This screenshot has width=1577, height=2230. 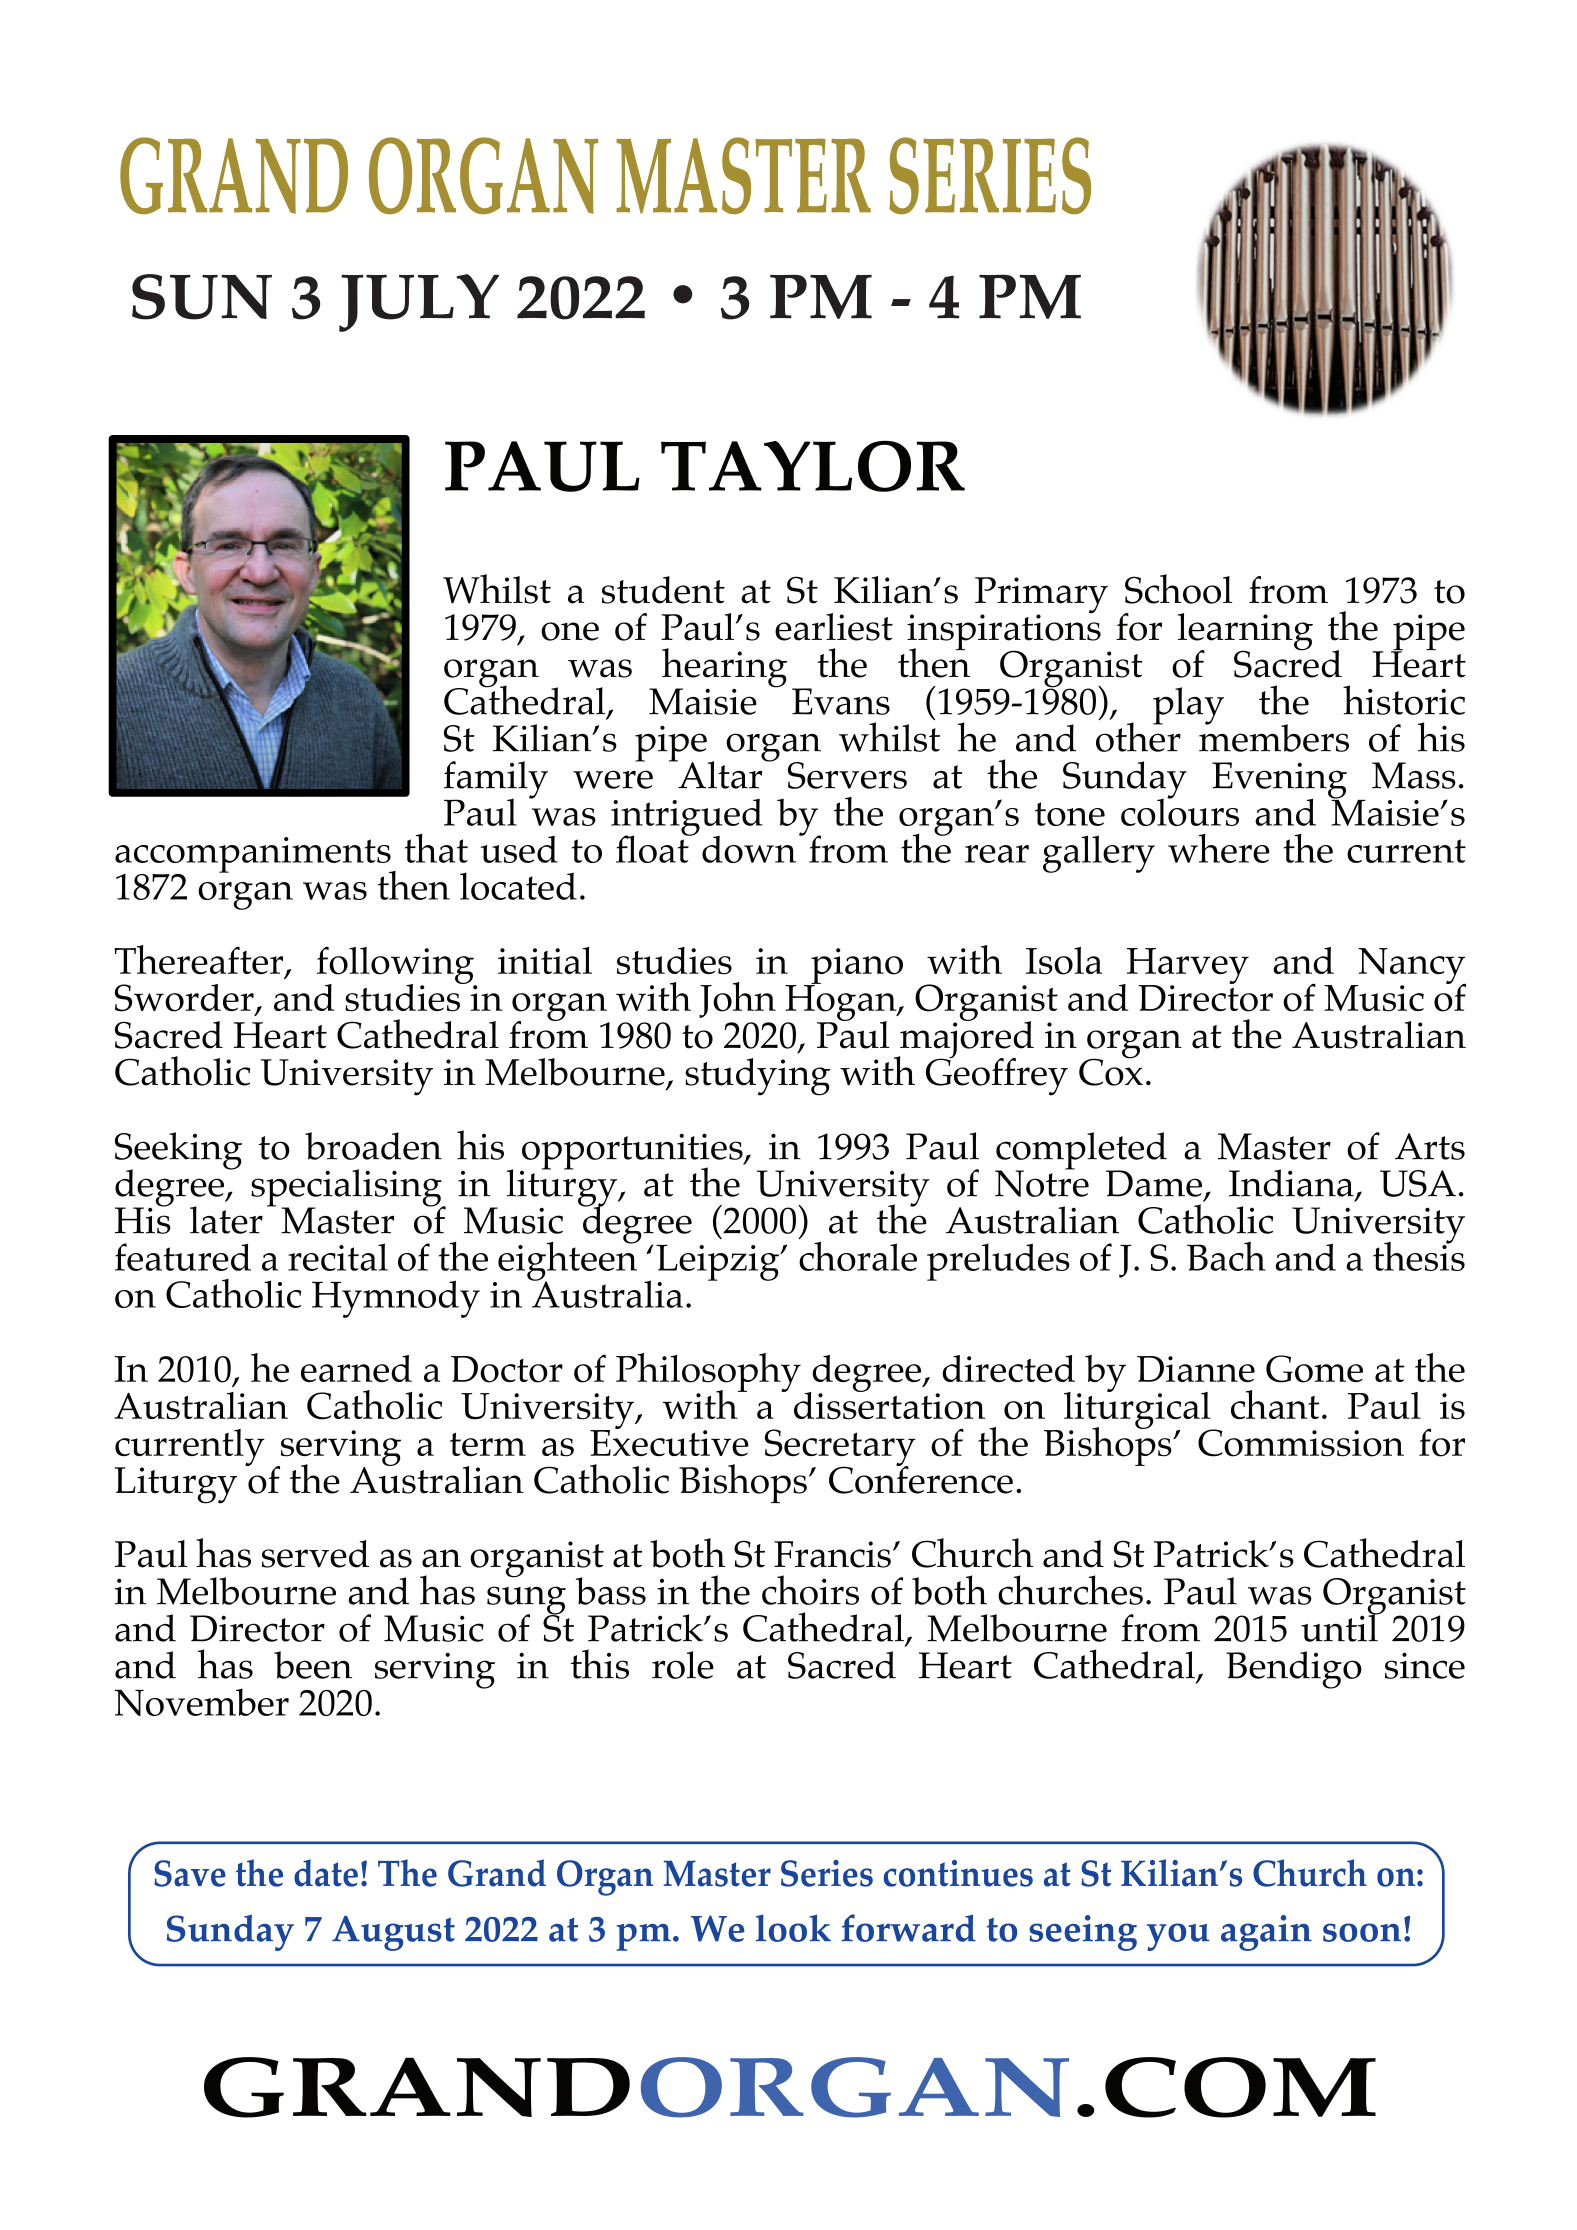 I want to click on again, so click(x=1266, y=1933).
